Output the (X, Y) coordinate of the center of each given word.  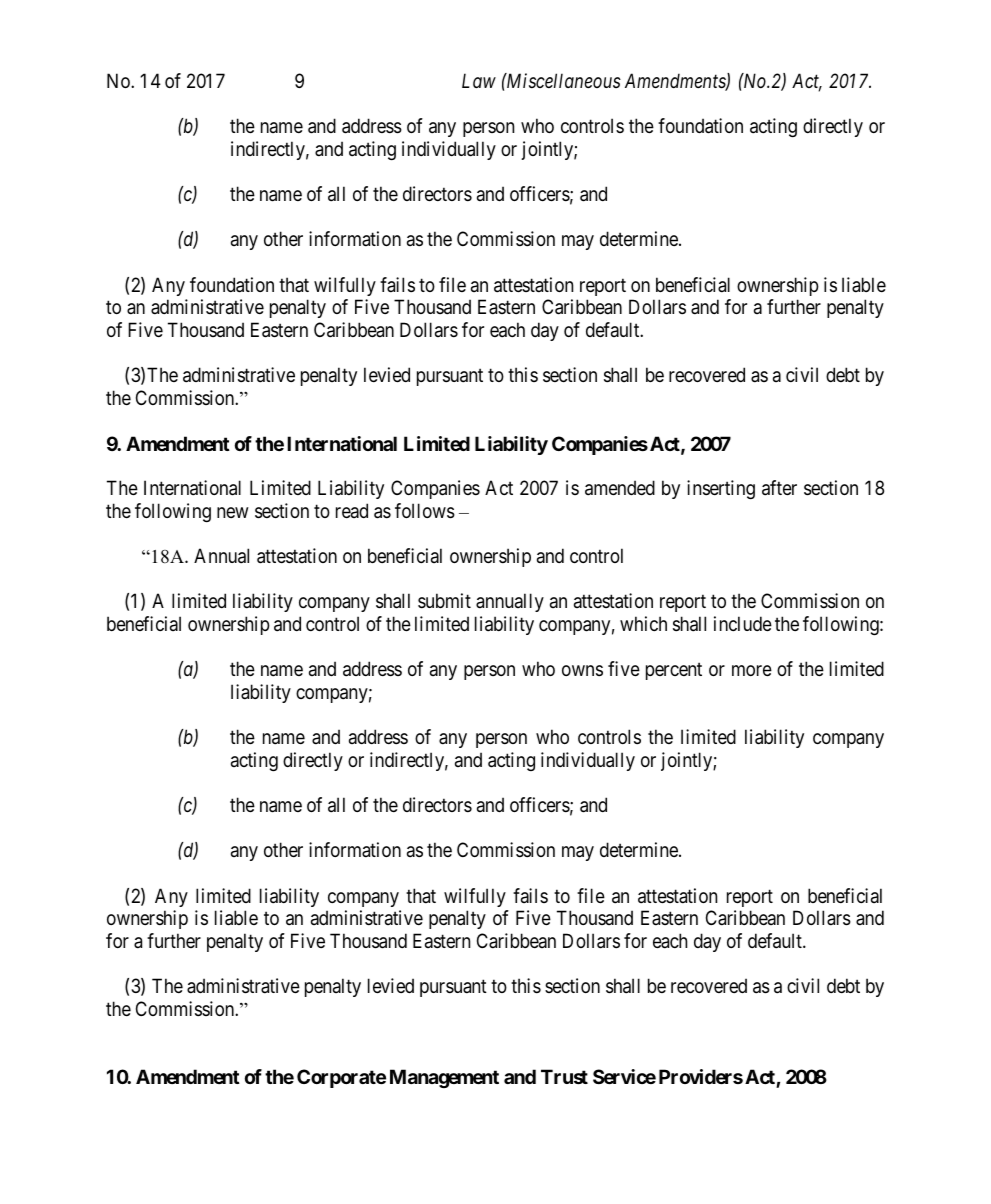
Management (444, 1078)
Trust (564, 1076)
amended (620, 488)
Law (479, 80)
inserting (721, 489)
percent (674, 671)
